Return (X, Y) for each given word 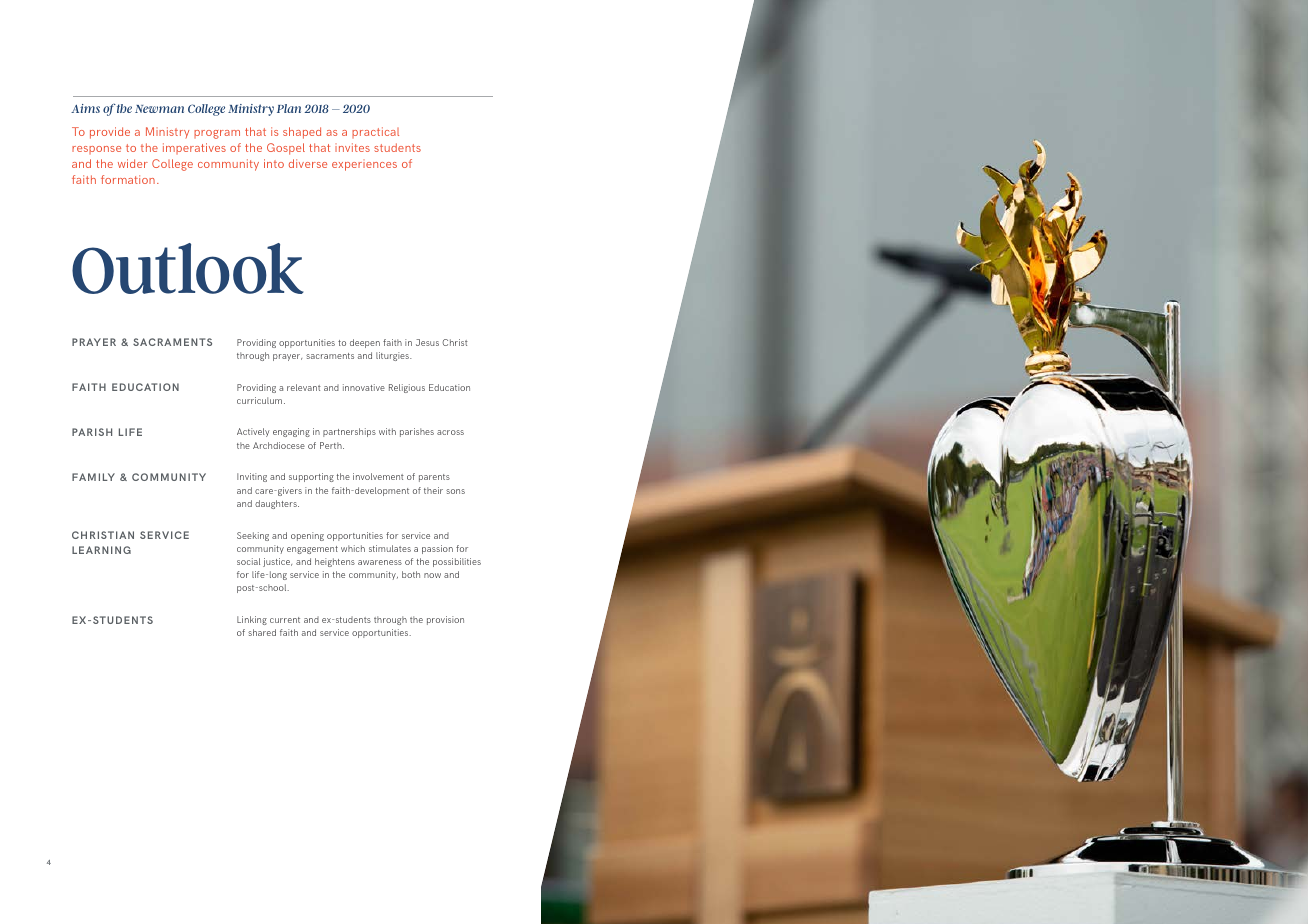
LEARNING (101, 550)
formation (128, 179)
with (387, 431)
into (274, 163)
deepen (365, 343)
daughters (277, 504)
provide (110, 133)
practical (375, 132)
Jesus (427, 342)
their (433, 490)
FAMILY (93, 477)
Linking (252, 620)
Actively (253, 432)
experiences (364, 165)
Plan (289, 108)
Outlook (188, 268)
